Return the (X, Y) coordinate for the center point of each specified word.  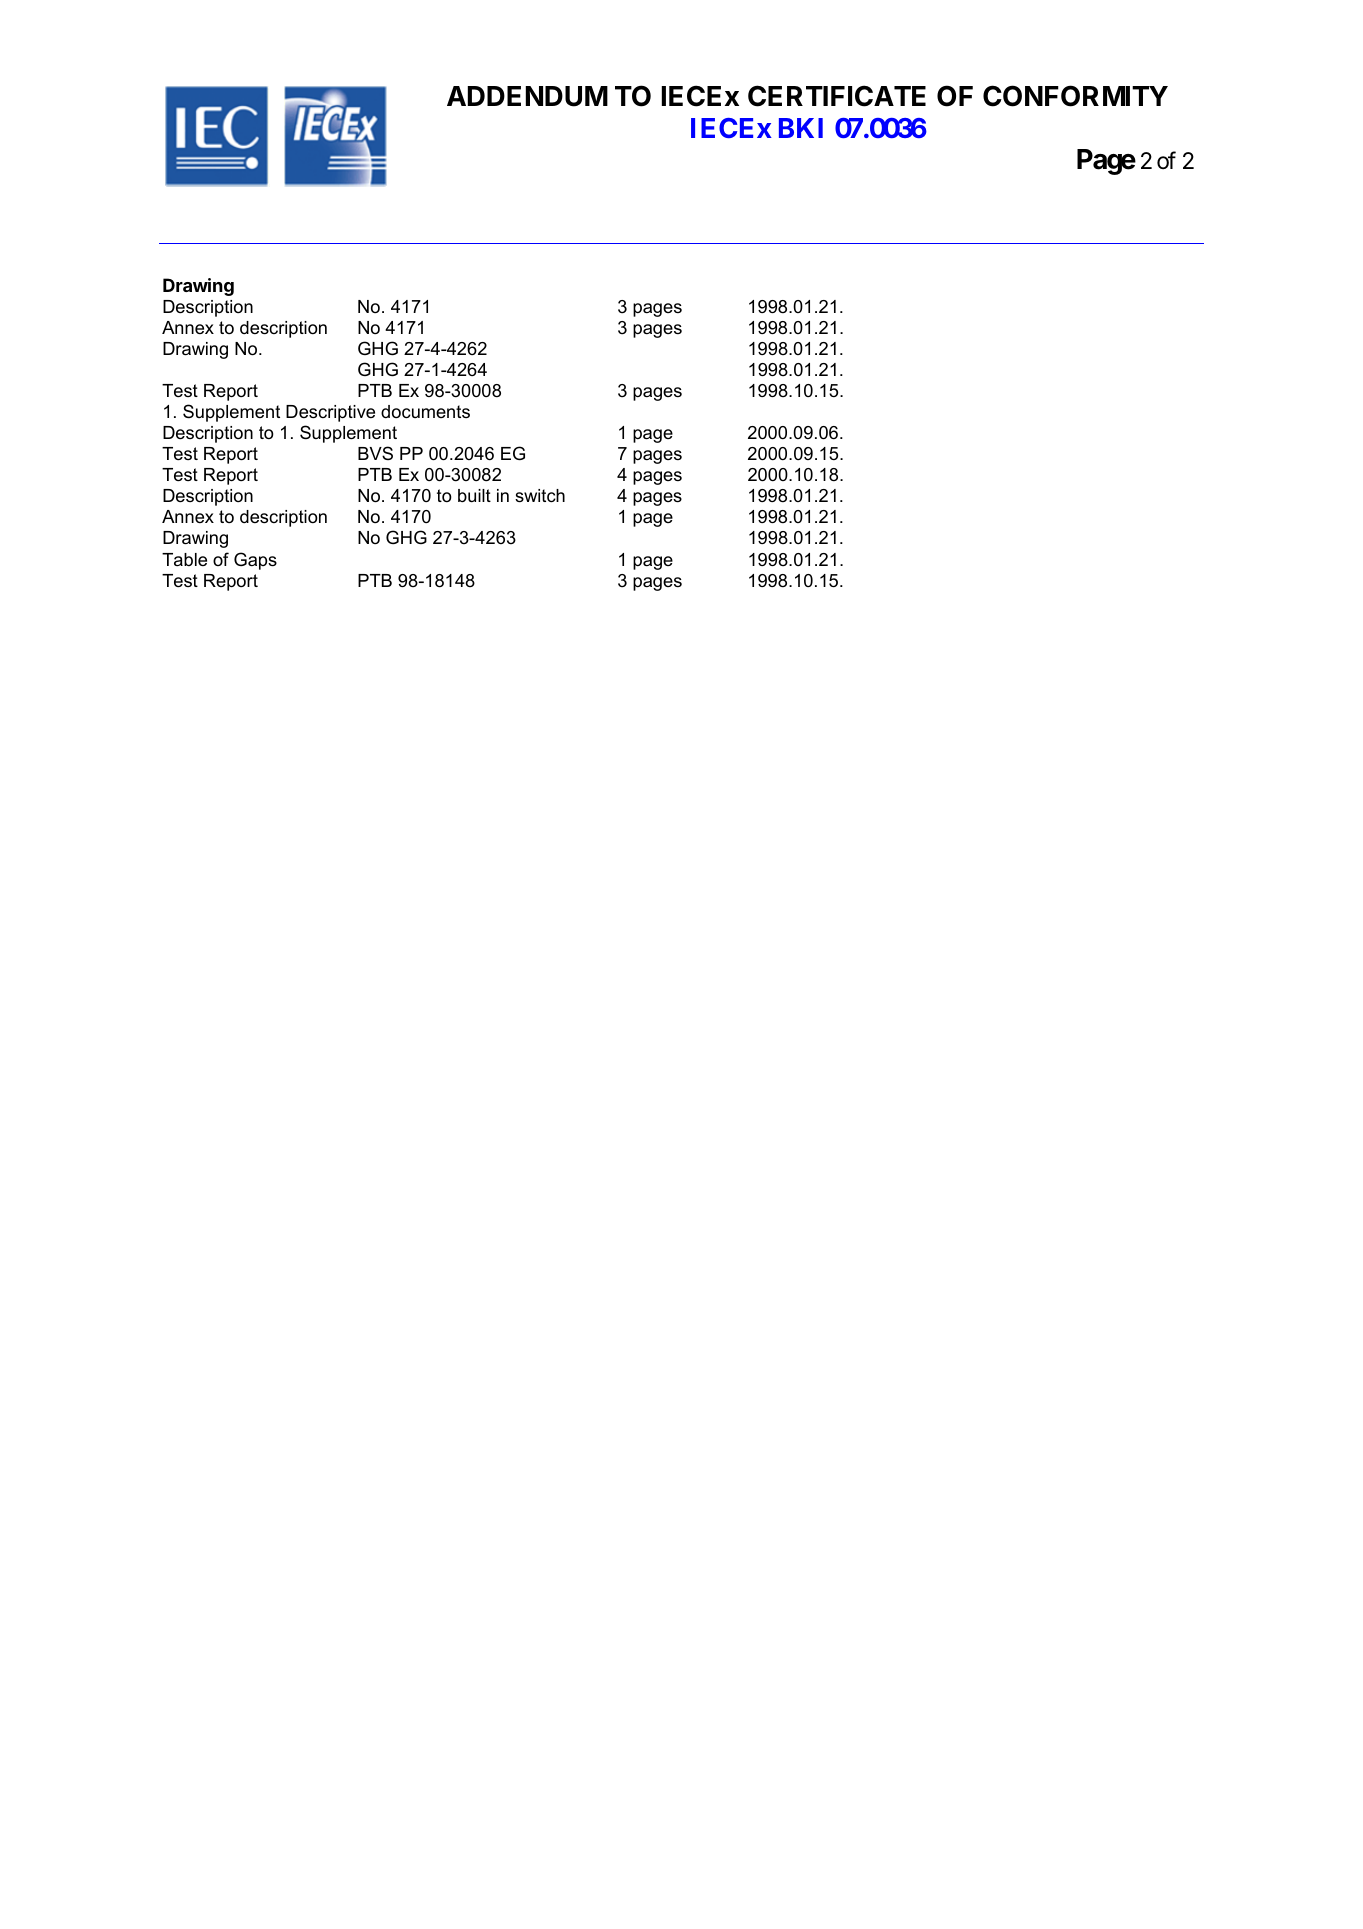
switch (540, 495)
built (474, 496)
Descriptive (330, 413)
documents (425, 411)
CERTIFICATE (837, 96)
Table (184, 559)
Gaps (255, 561)
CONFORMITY (1075, 96)
